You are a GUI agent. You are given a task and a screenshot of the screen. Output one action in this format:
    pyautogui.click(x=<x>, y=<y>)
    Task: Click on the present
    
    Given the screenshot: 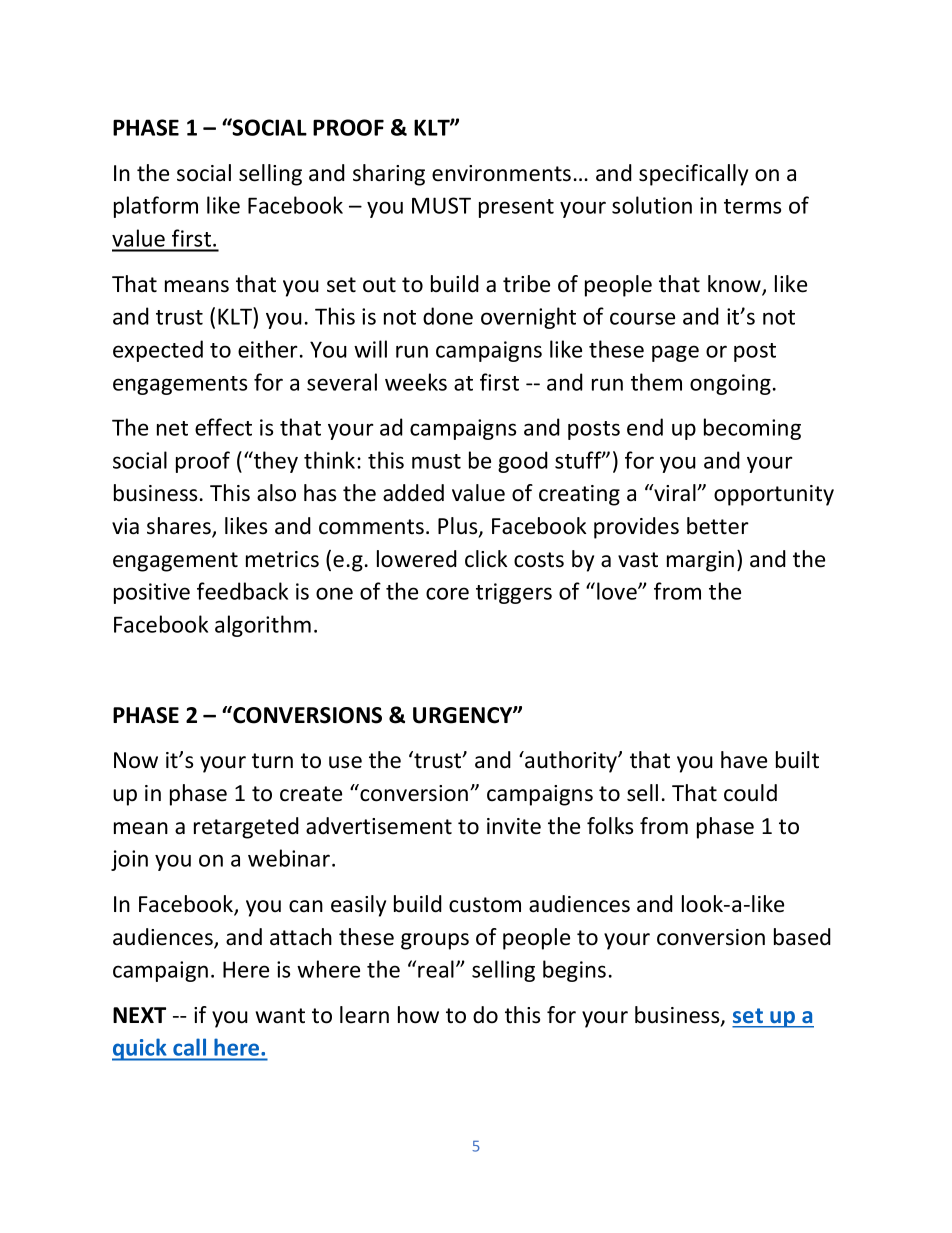 What is the action you would take?
    pyautogui.click(x=516, y=208)
